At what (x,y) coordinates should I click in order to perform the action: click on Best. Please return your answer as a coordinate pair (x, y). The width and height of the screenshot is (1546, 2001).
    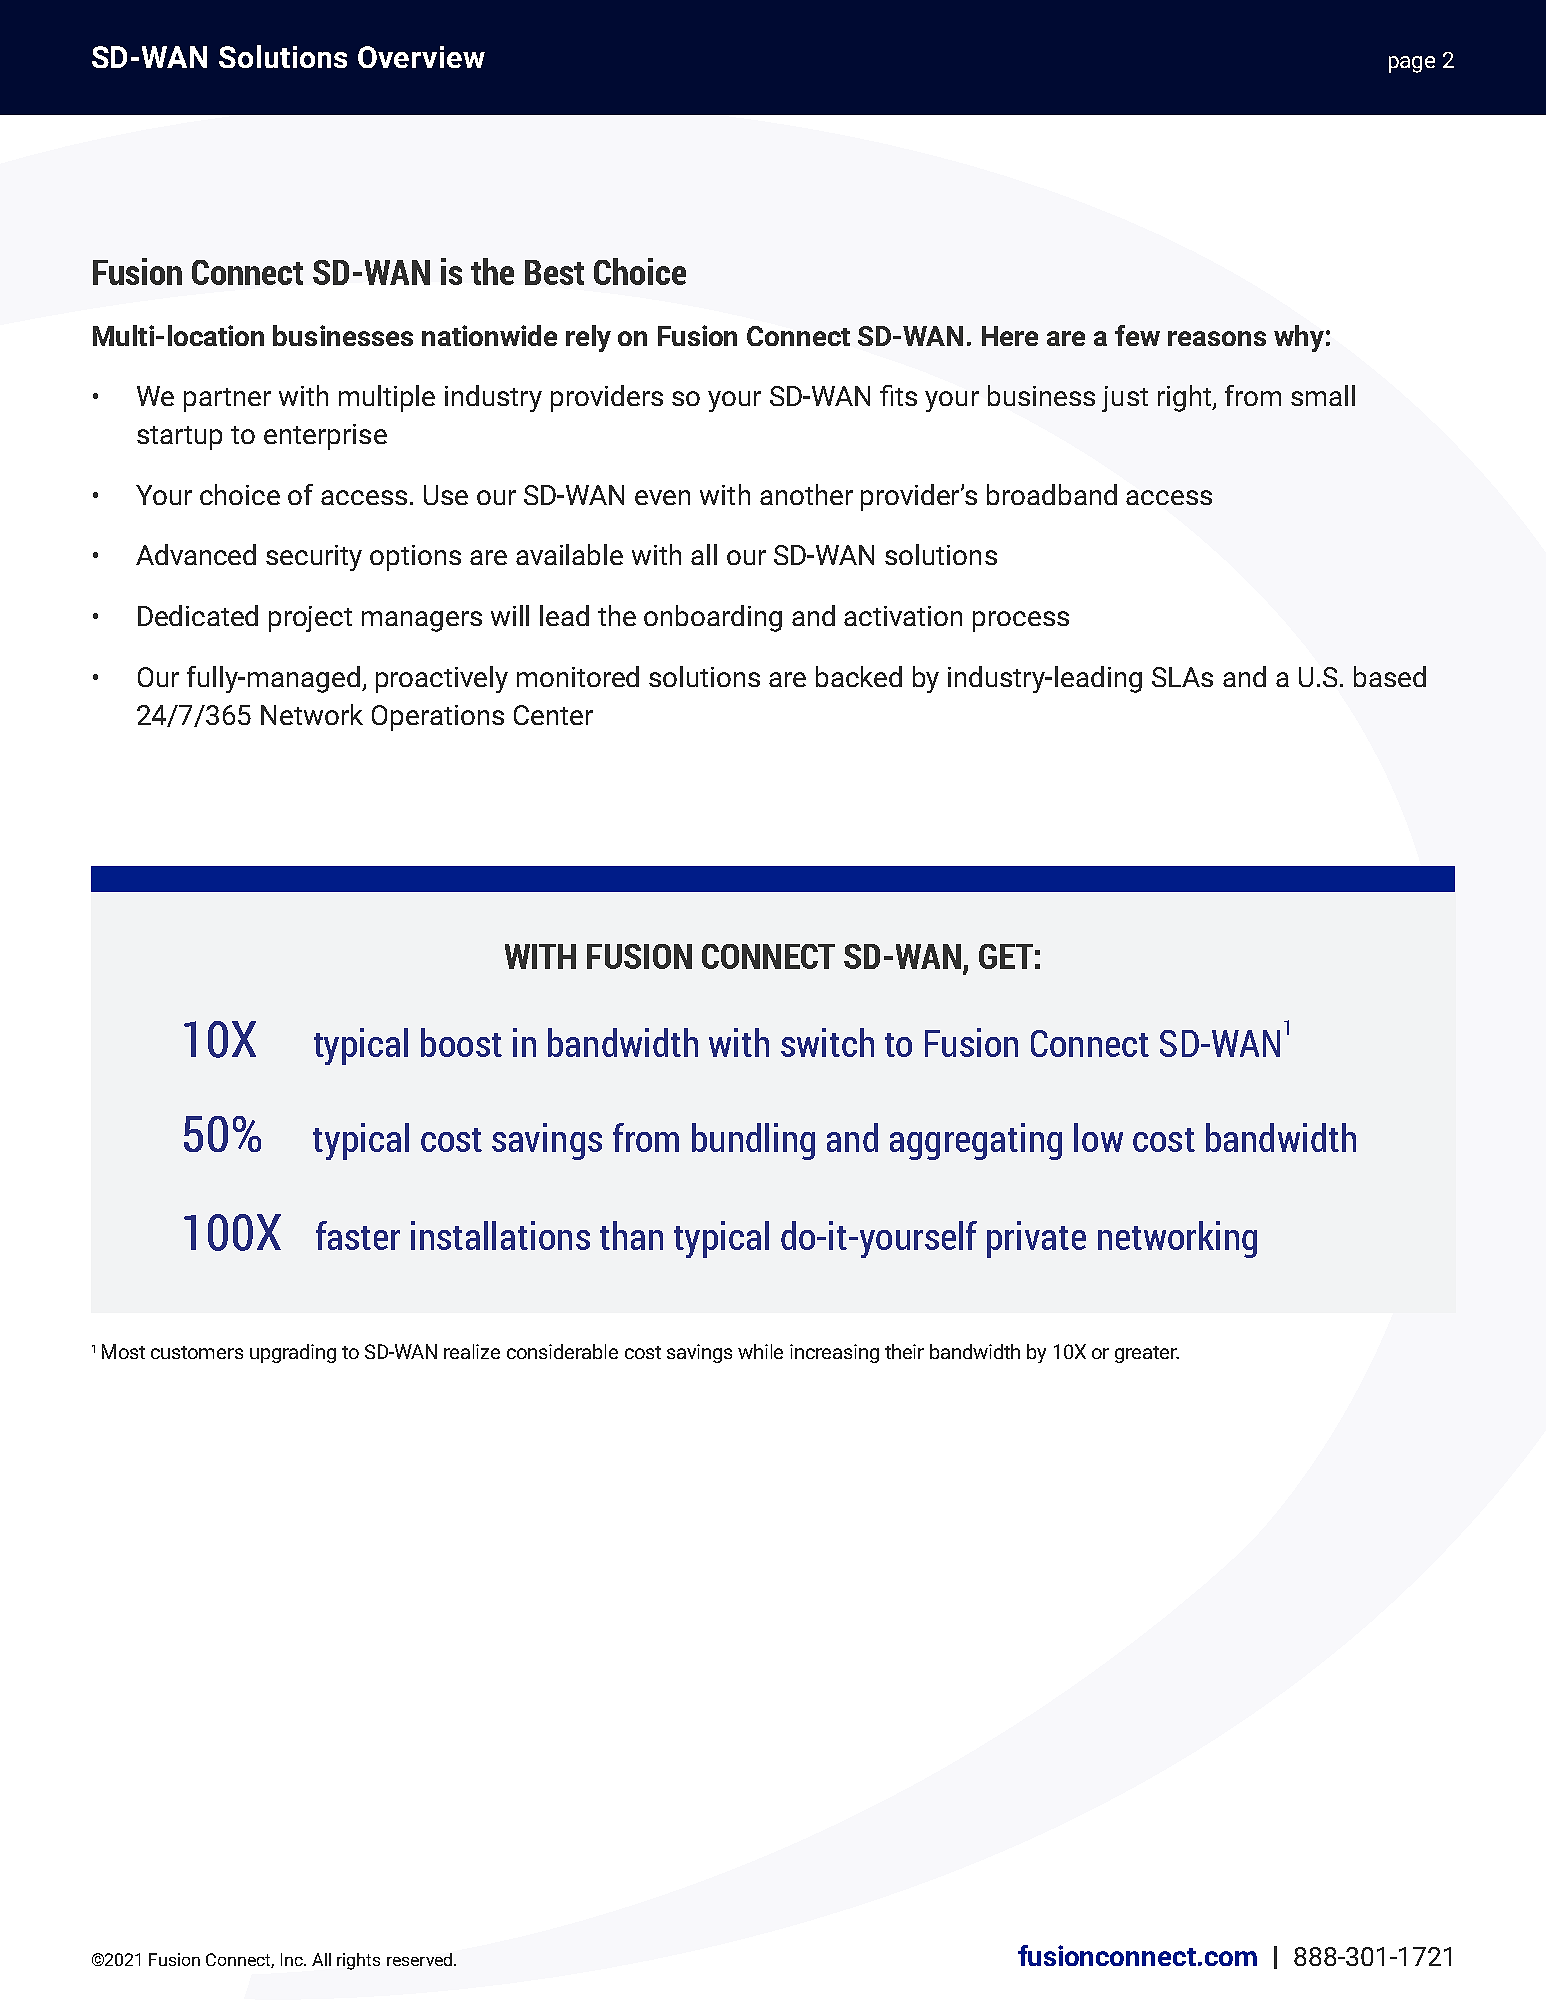
    Looking at the image, I should click on (554, 272).
